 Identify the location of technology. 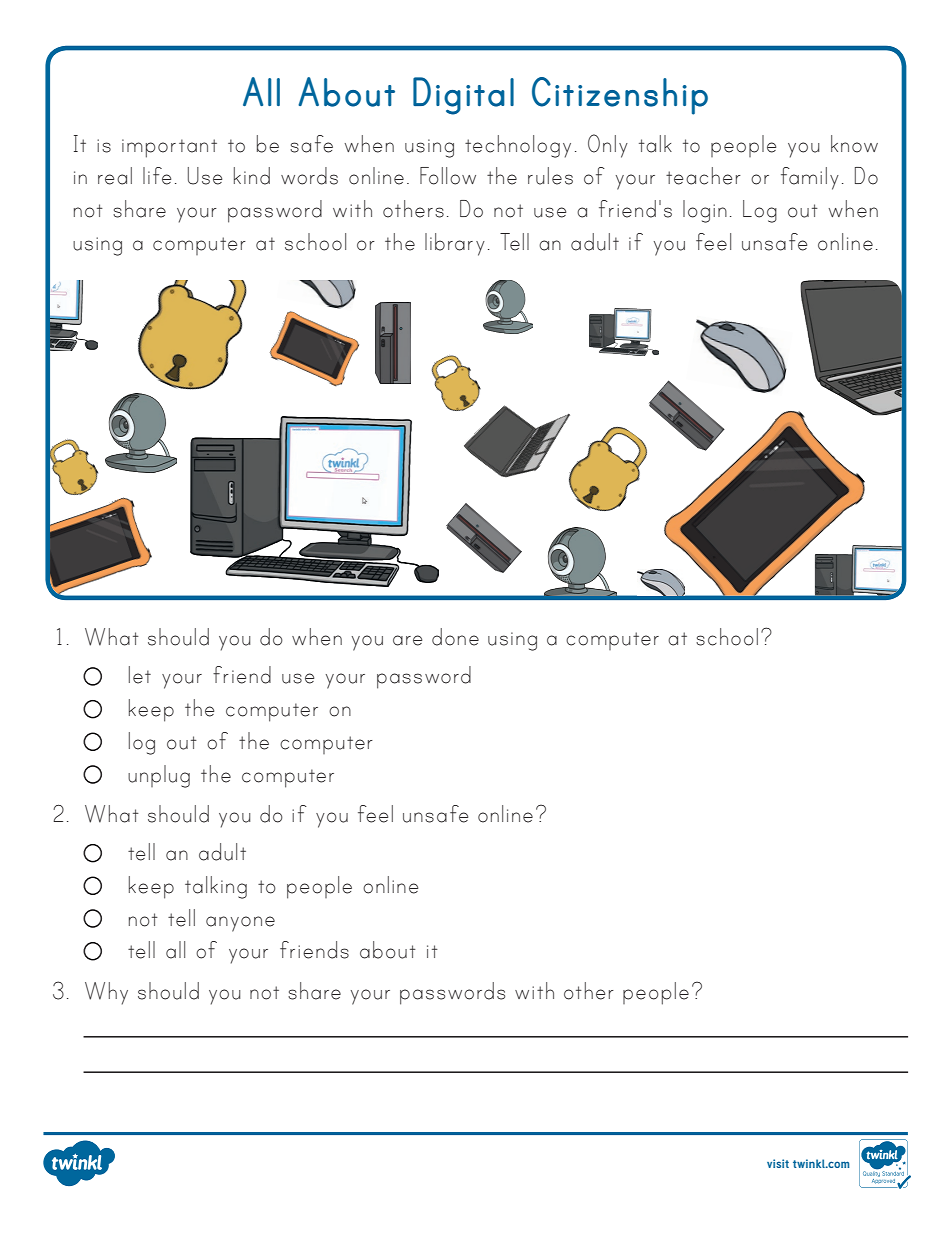
(518, 146).
